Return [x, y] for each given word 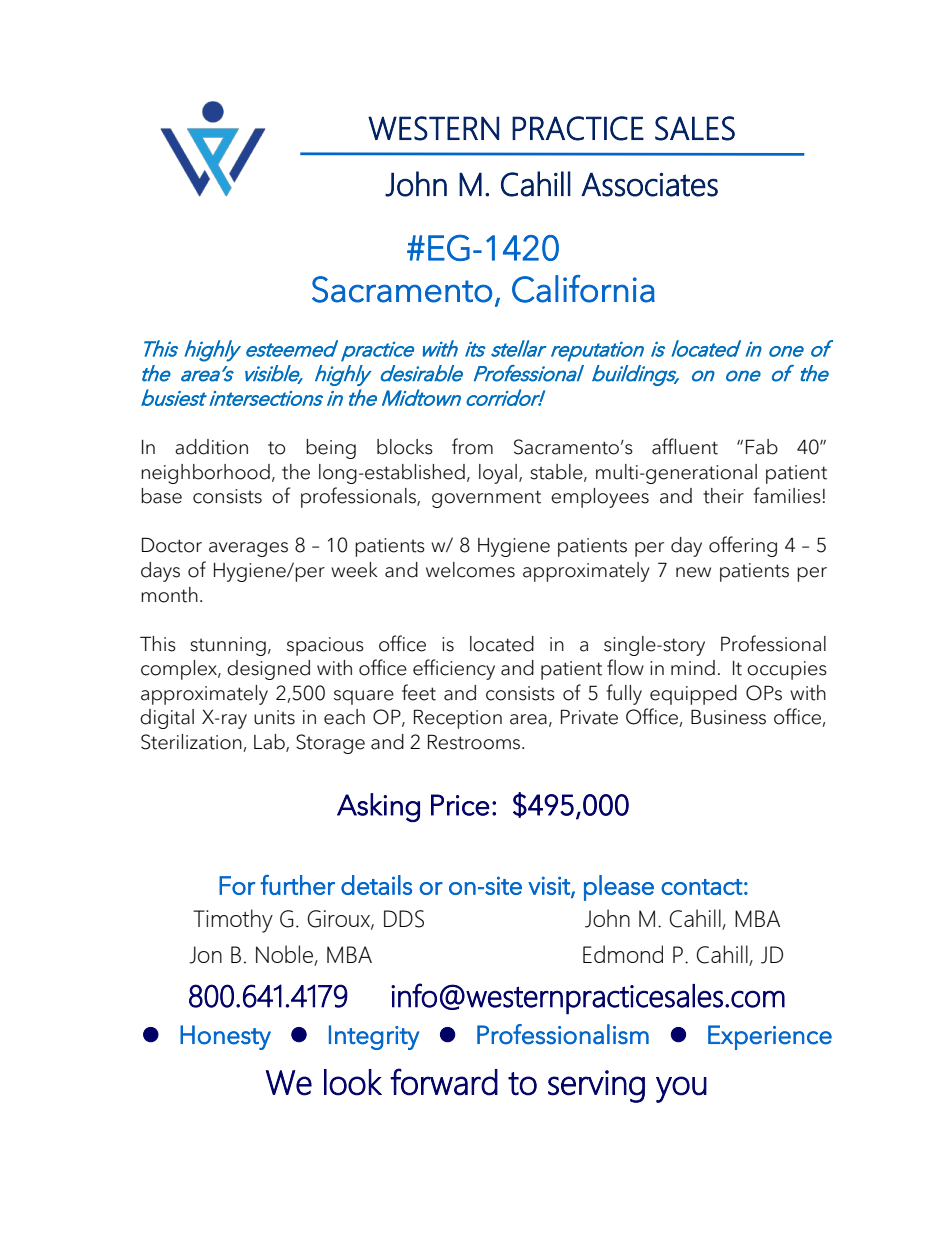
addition [211, 447]
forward [444, 1082]
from [472, 446]
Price [460, 805]
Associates [649, 184]
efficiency [454, 669]
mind [693, 668]
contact [702, 887]
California [583, 289]
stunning [228, 646]
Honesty [225, 1037]
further [297, 885]
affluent [685, 446]
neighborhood [205, 474]
